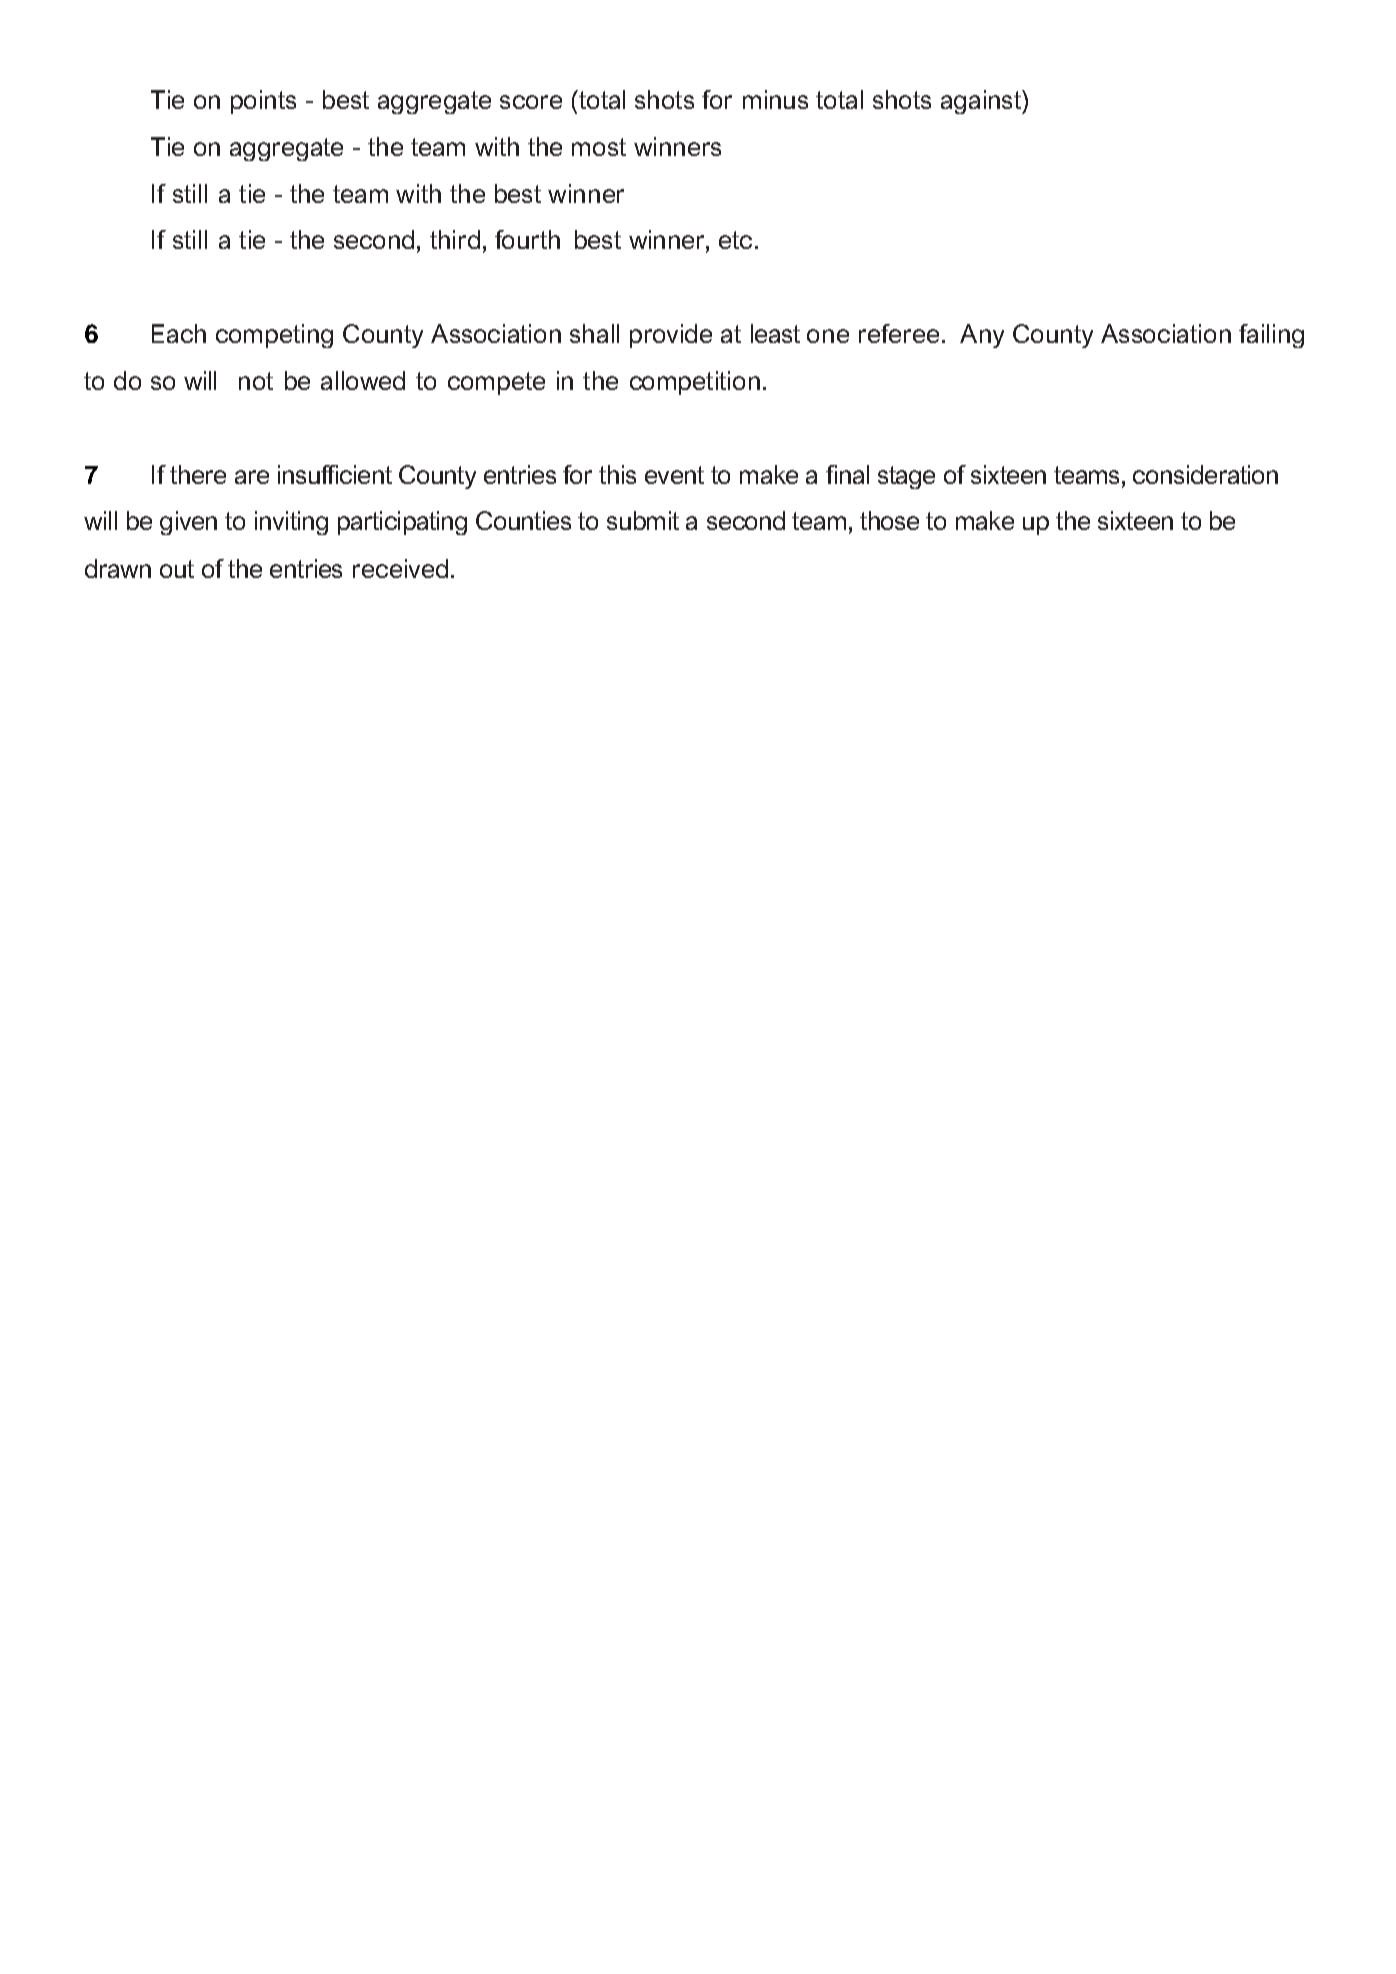 The image size is (1396, 1974). Describe the element at coordinates (198, 474) in the screenshot. I see `there` at that location.
